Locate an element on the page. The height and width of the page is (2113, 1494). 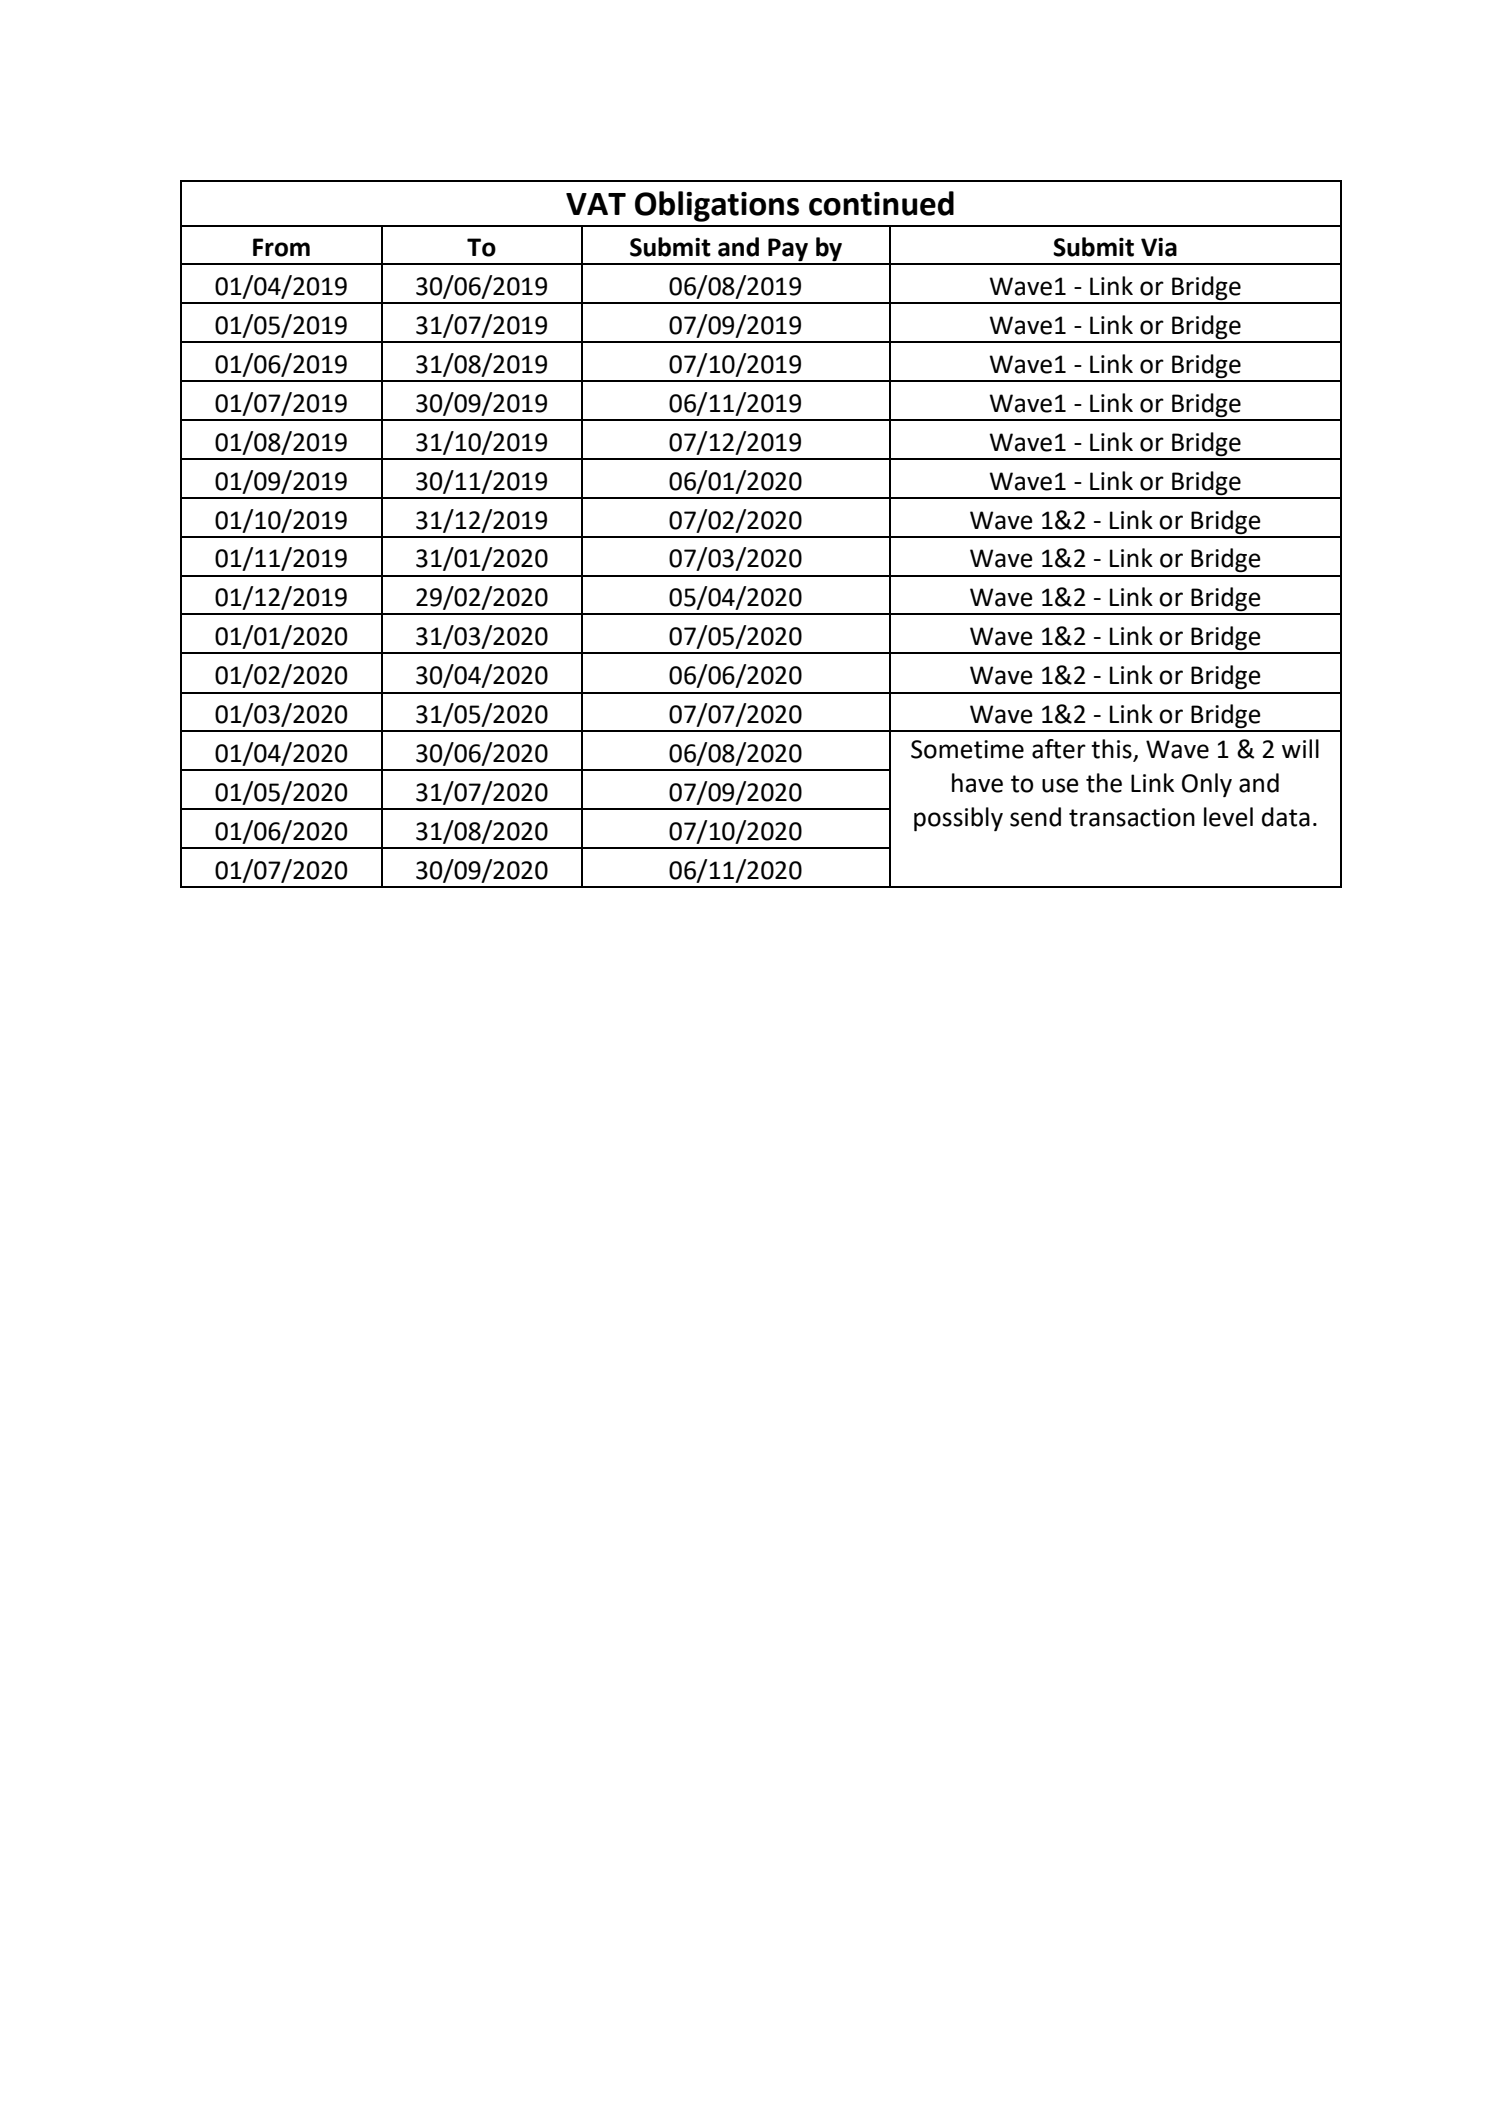
Pay is located at coordinates (788, 251).
